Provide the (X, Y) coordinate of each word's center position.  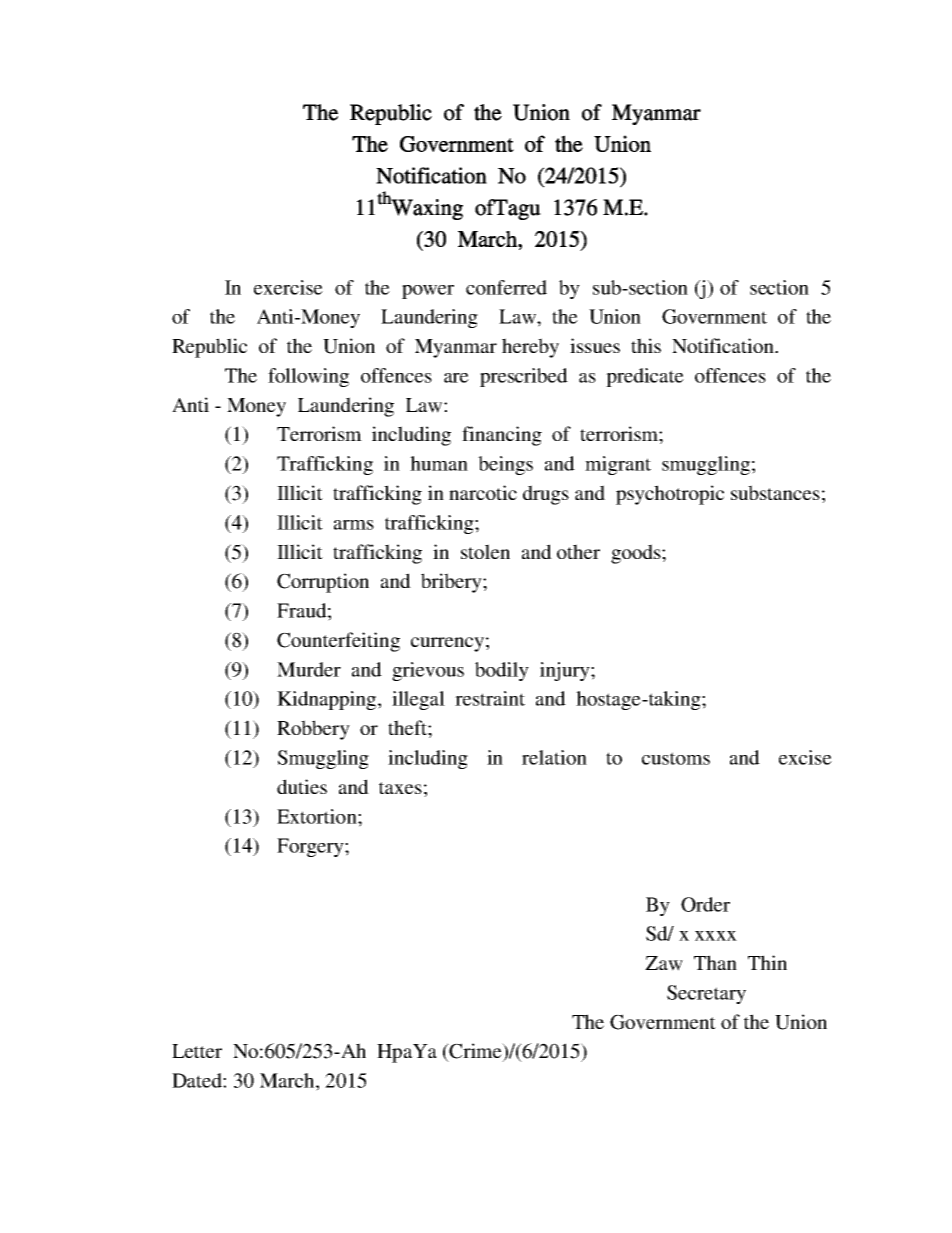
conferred (506, 287)
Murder (309, 669)
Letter (197, 1051)
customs (676, 758)
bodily (502, 671)
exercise (288, 287)
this (646, 345)
